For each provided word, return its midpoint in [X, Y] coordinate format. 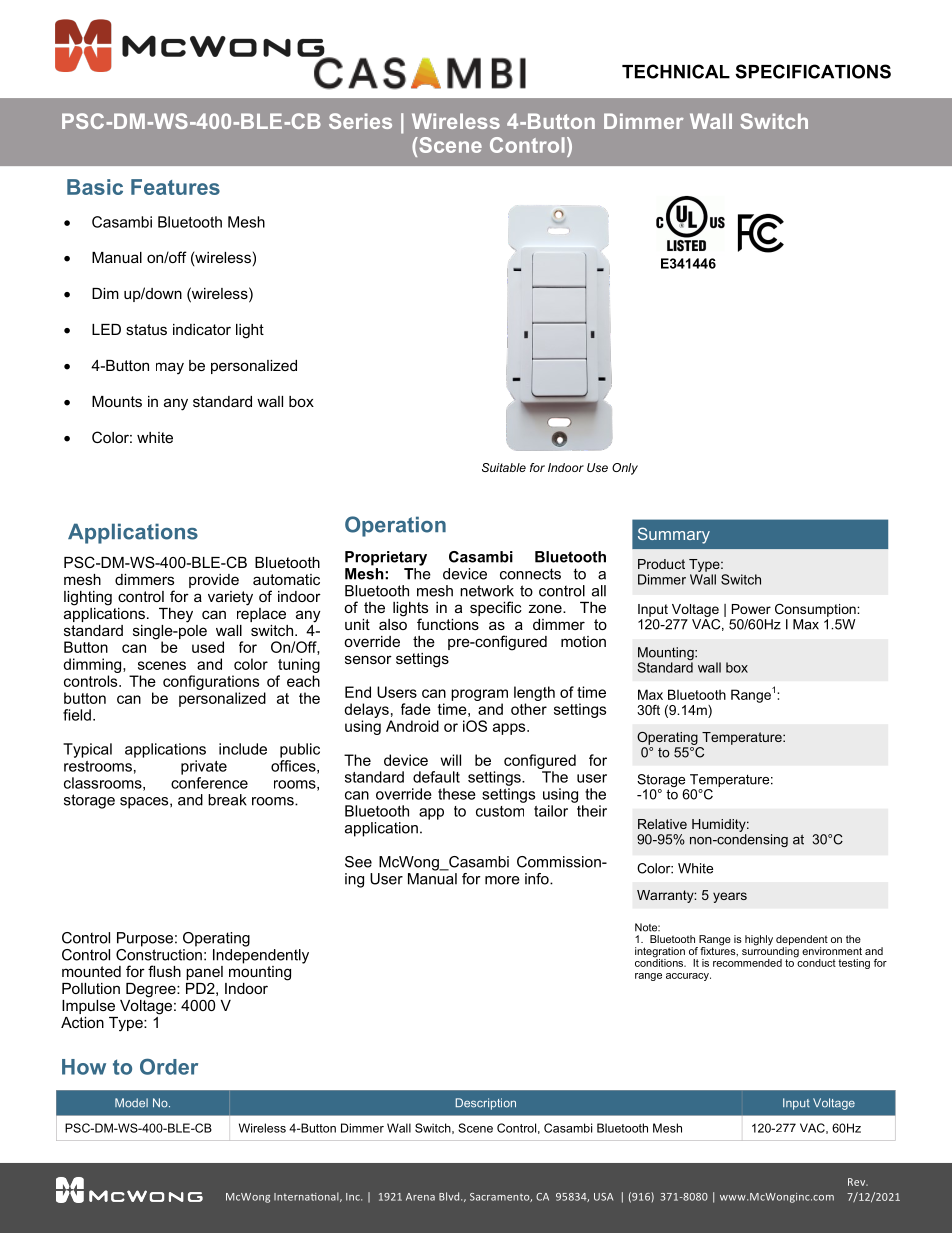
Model [131, 1103]
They [176, 615]
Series [360, 121]
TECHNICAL [676, 71]
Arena [420, 1197]
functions [448, 624]
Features [175, 187]
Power [751, 609]
